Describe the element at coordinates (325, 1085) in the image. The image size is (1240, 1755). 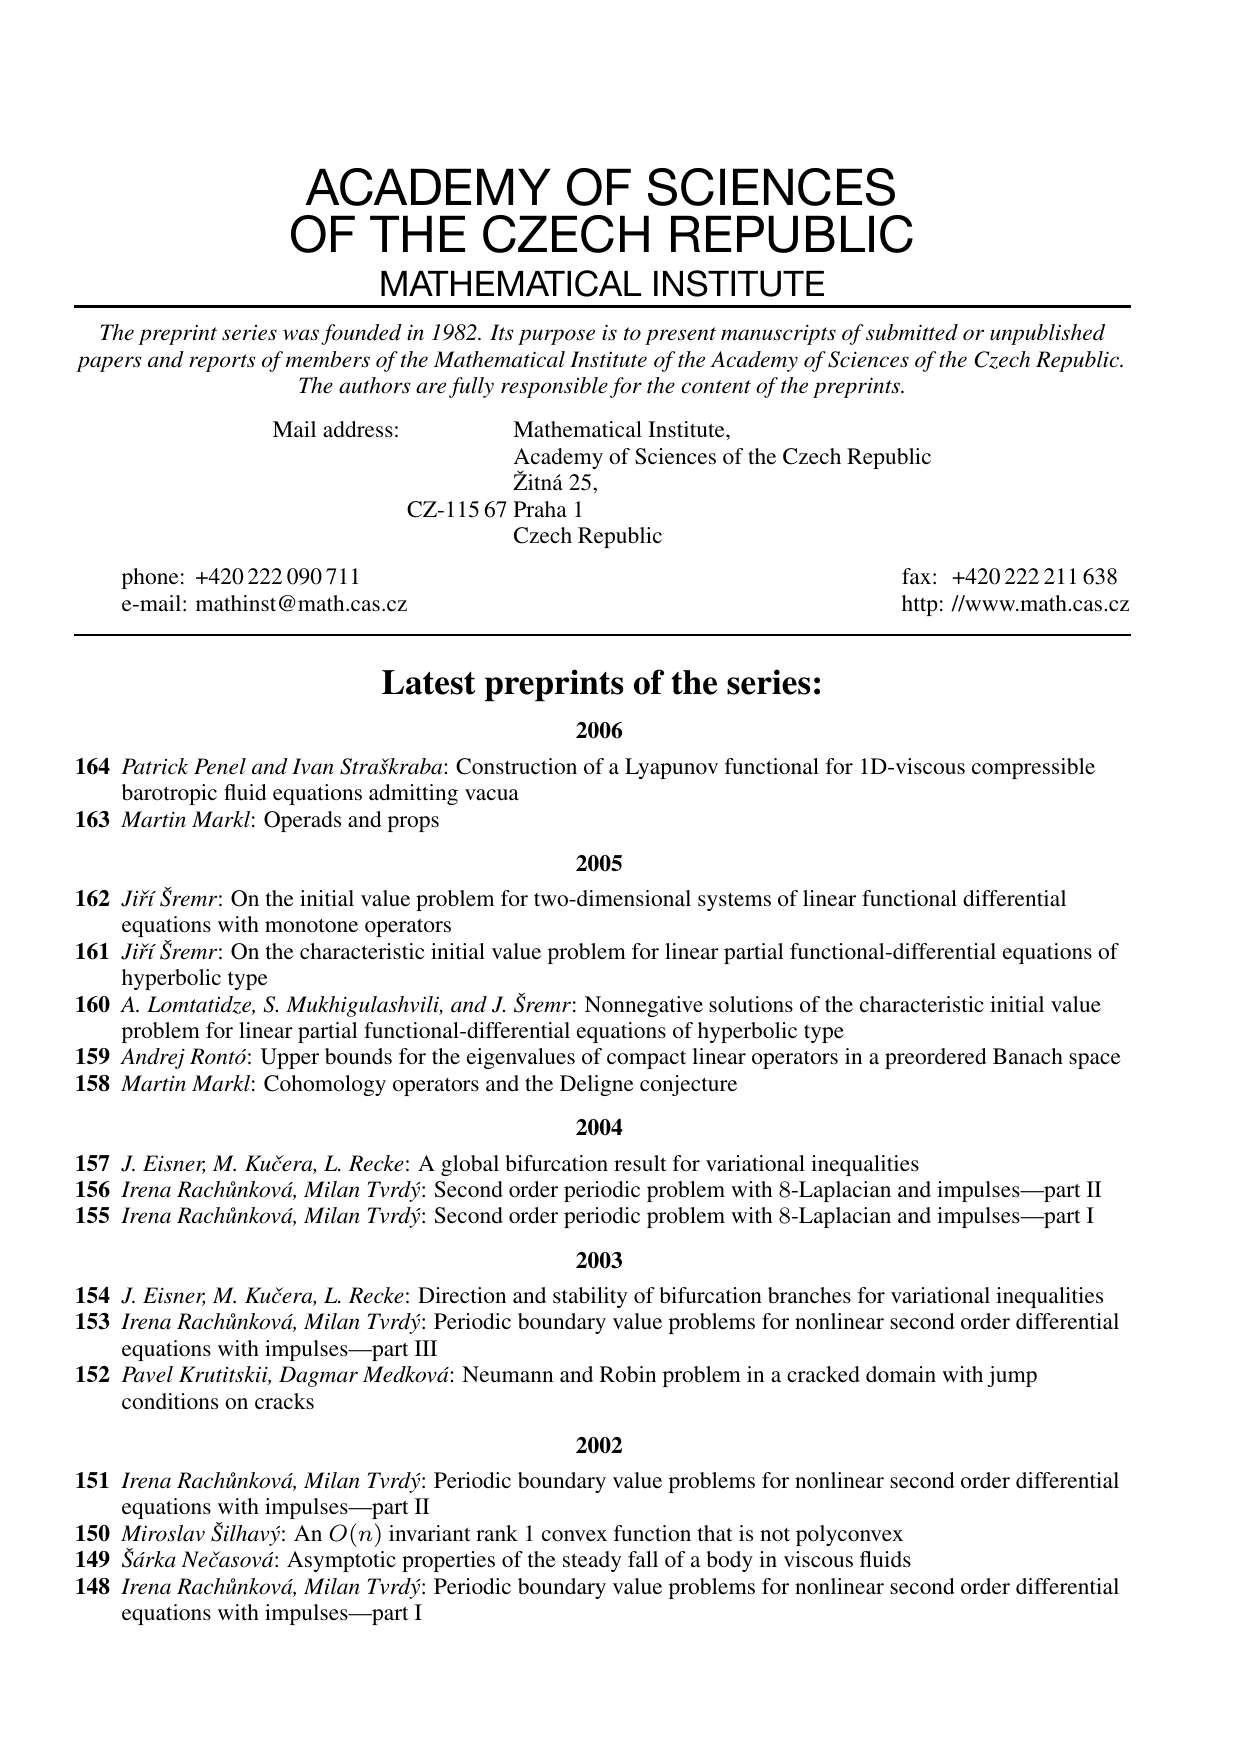
I see `Cohomology` at that location.
